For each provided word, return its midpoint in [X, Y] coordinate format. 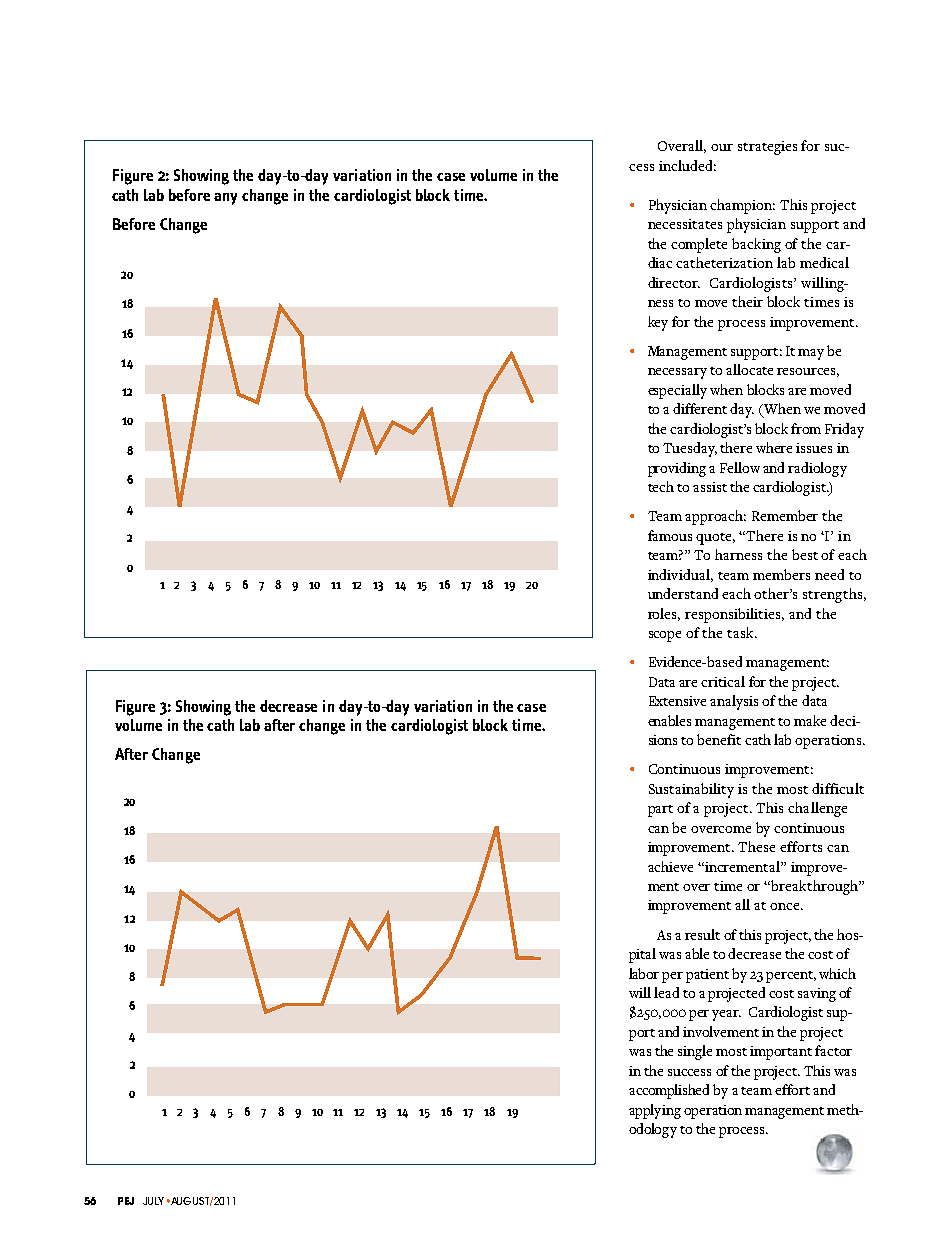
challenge [817, 809]
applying [655, 1111]
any [225, 199]
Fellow [740, 467]
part [660, 811]
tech [661, 486]
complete [699, 245]
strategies [767, 148]
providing [677, 469]
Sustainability [691, 790]
